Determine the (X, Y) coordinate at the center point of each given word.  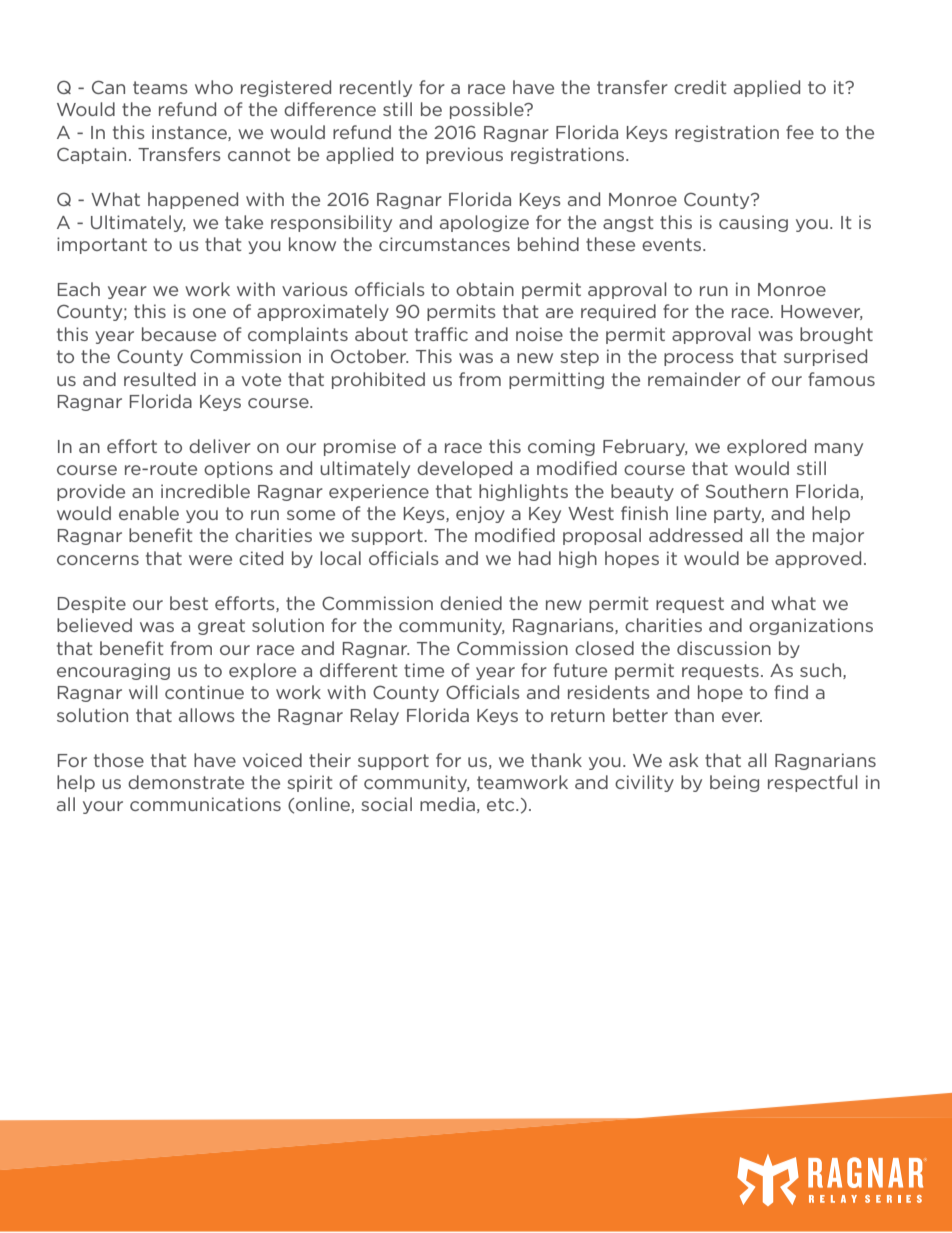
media (447, 804)
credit (700, 87)
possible (488, 110)
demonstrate (186, 782)
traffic (441, 334)
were (210, 560)
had (535, 558)
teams (160, 87)
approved (818, 559)
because (179, 334)
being (734, 783)
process (699, 359)
